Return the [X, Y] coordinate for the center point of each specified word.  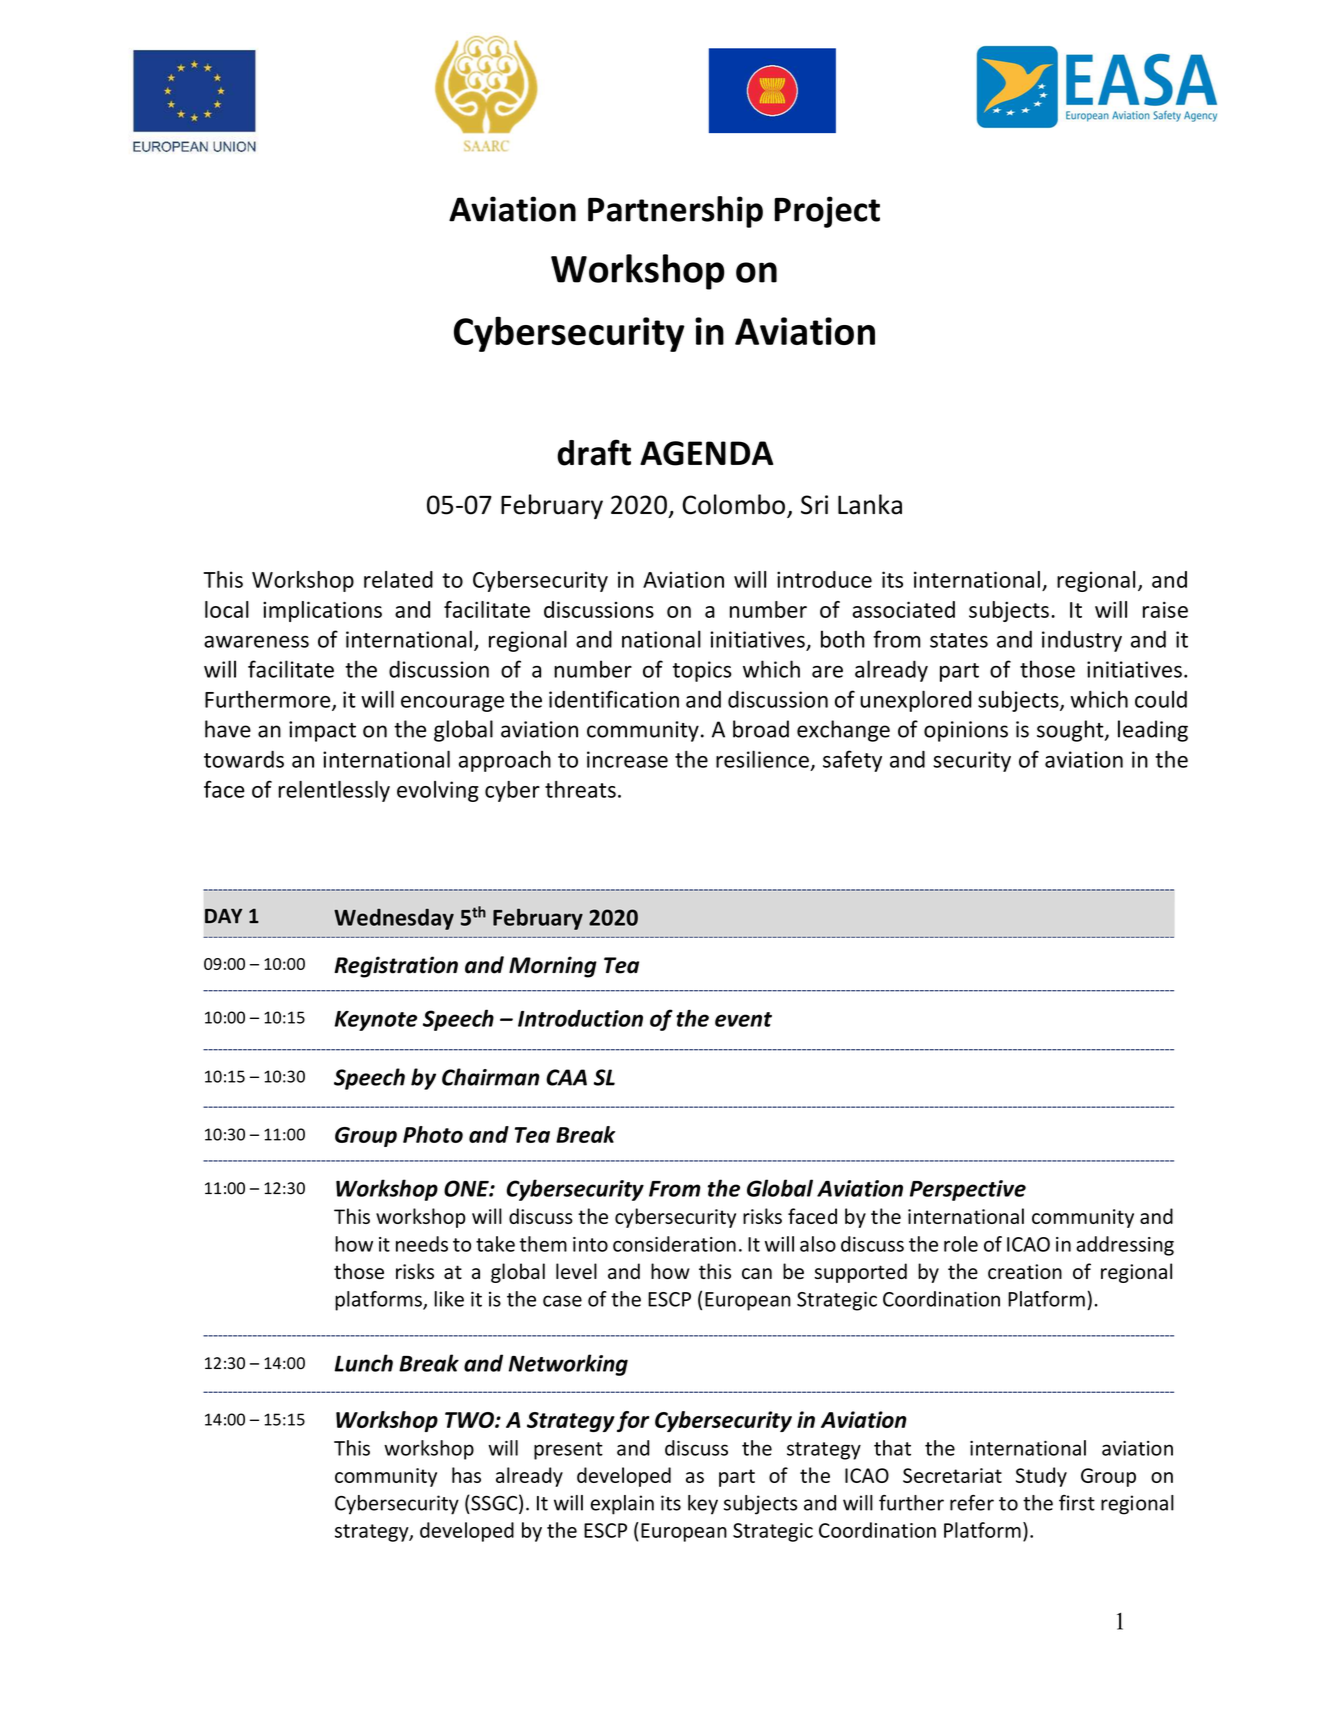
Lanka [870, 504]
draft [594, 452]
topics [702, 671]
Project [827, 212]
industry [1082, 641]
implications [322, 611]
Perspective [968, 1190]
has [466, 1475]
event [743, 1019]
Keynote [375, 1021]
